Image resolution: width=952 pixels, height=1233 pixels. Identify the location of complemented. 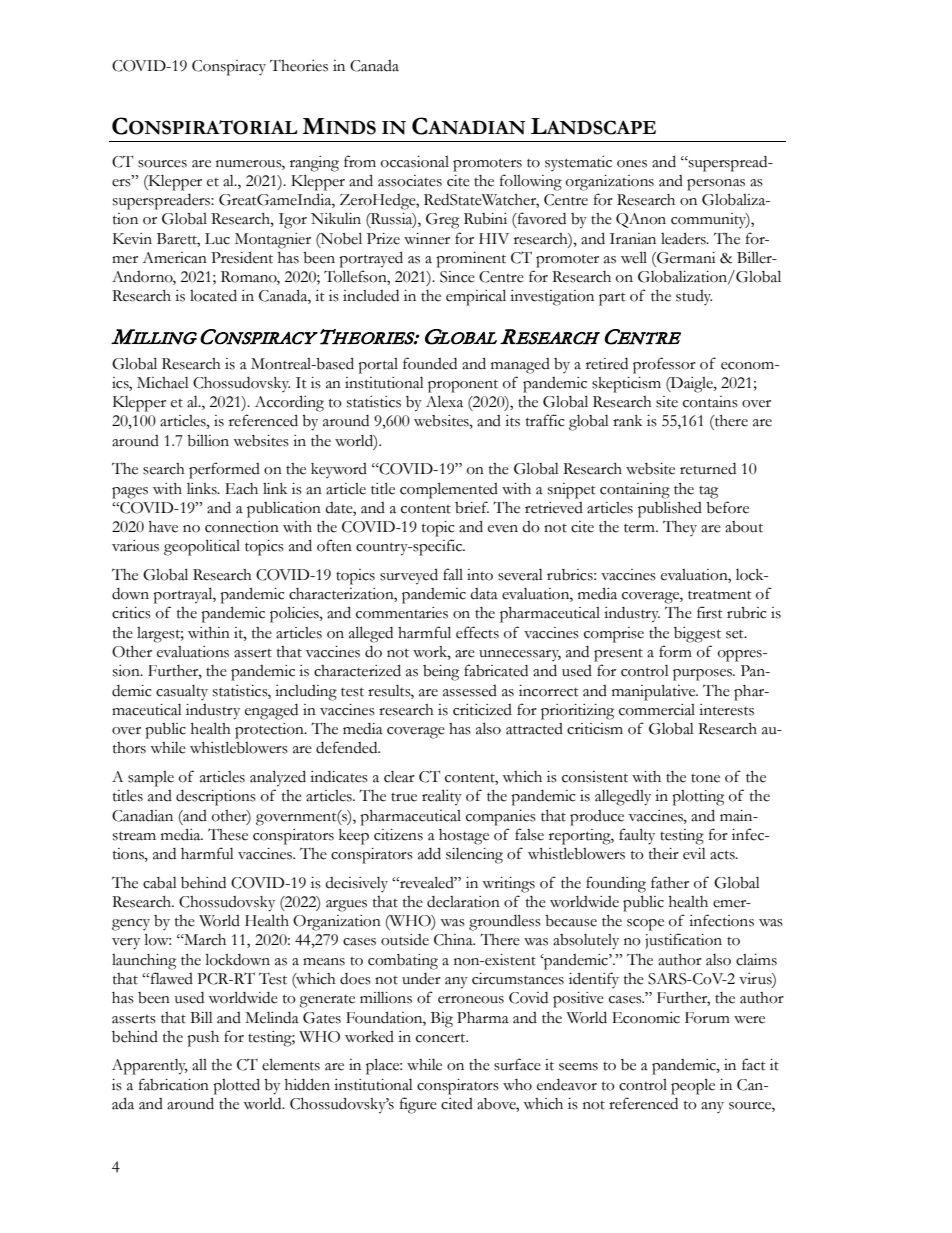
(449, 490).
